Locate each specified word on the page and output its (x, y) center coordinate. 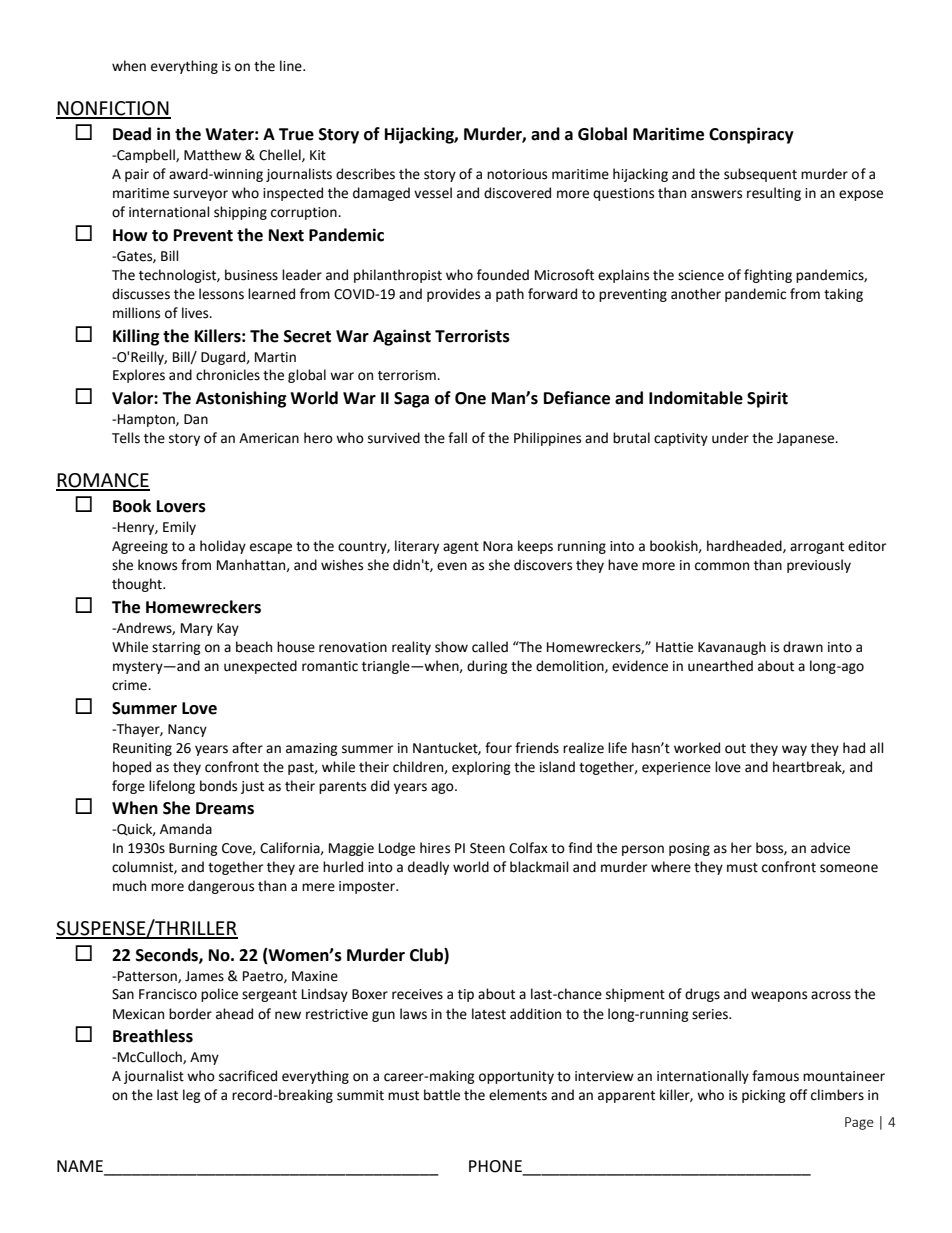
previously (819, 566)
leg (192, 1096)
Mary (197, 629)
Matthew (212, 155)
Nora (498, 546)
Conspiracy (751, 135)
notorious (517, 174)
